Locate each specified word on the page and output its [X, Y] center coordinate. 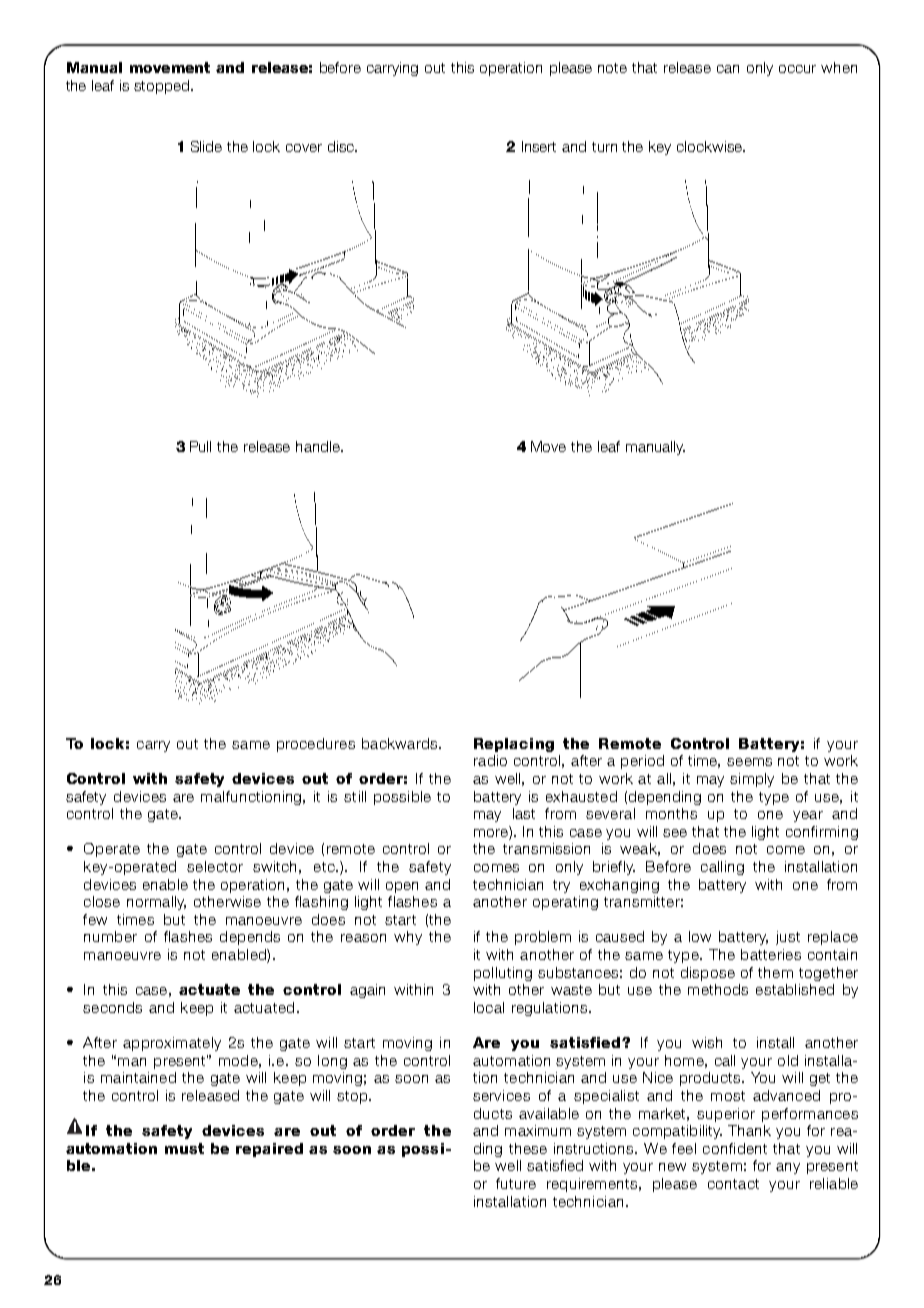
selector [215, 866]
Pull [200, 446]
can [728, 69]
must [184, 1148]
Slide [206, 146]
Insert [539, 146]
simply [752, 780]
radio [490, 760]
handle [319, 446]
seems [749, 762]
